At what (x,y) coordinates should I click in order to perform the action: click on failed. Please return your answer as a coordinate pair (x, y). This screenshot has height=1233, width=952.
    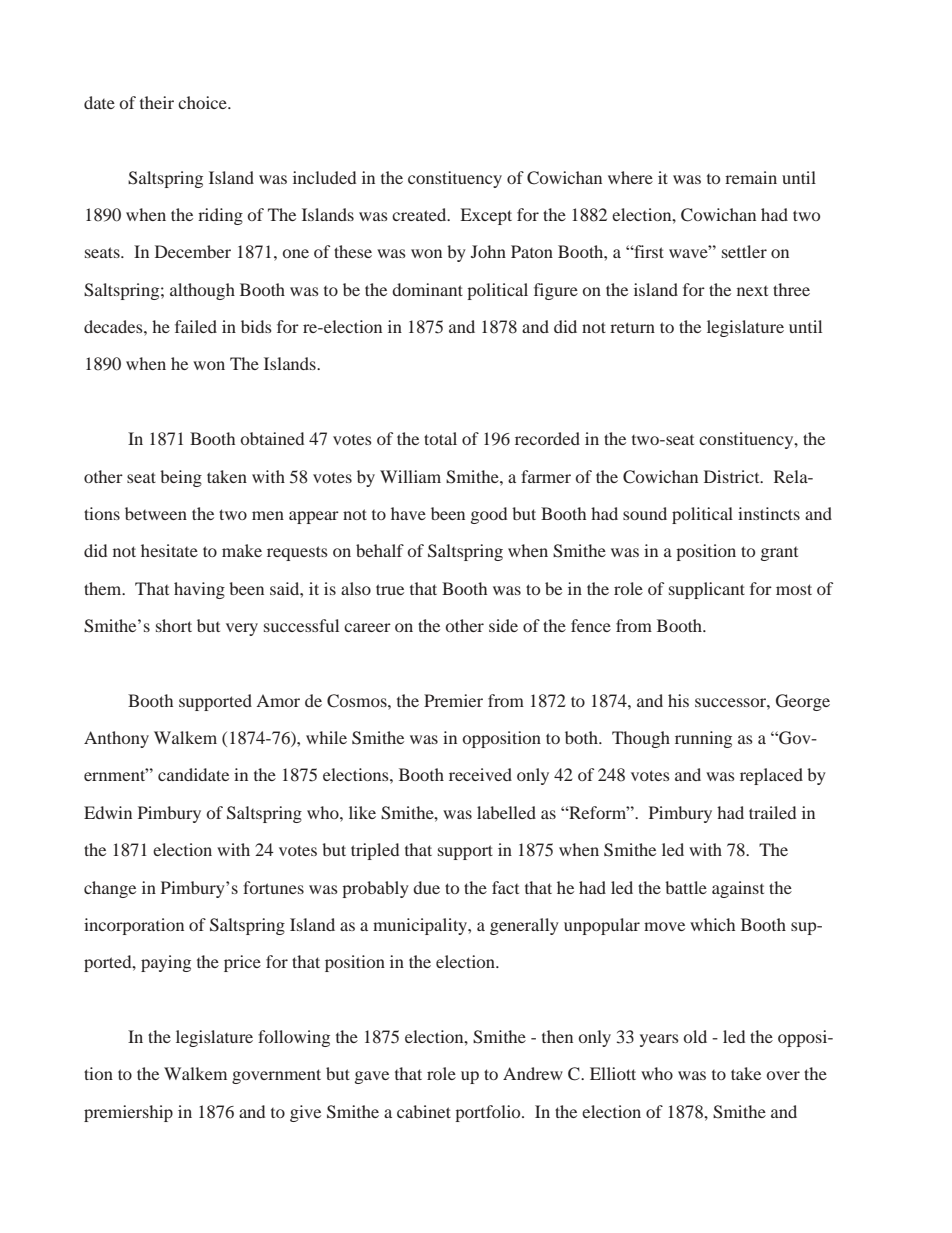
    Looking at the image, I should click on (196, 326).
